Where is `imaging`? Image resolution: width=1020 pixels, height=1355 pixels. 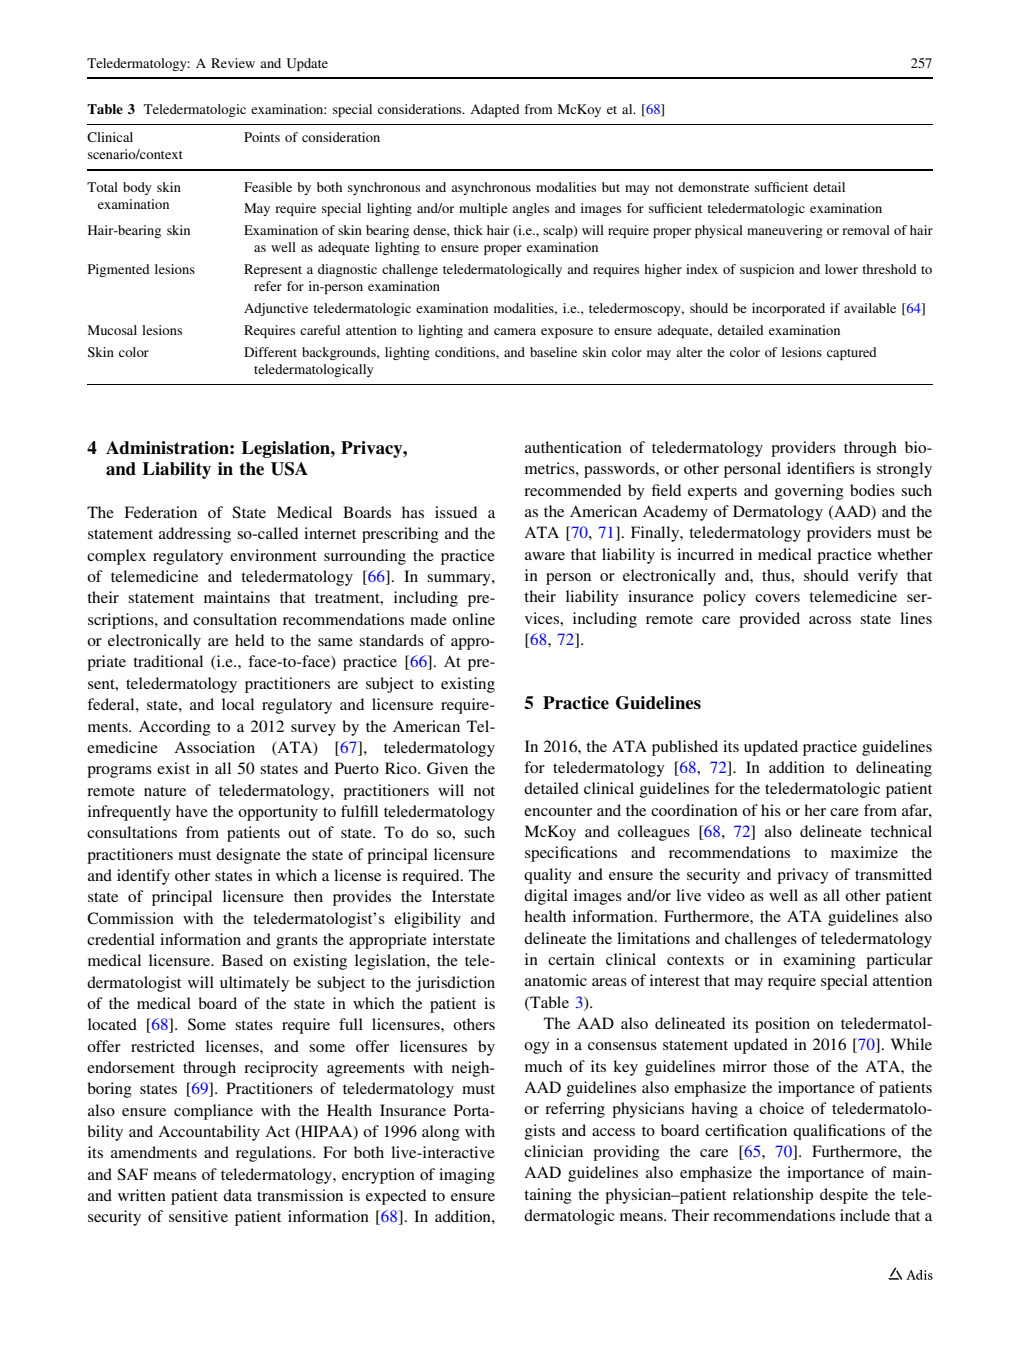 imaging is located at coordinates (467, 1176).
